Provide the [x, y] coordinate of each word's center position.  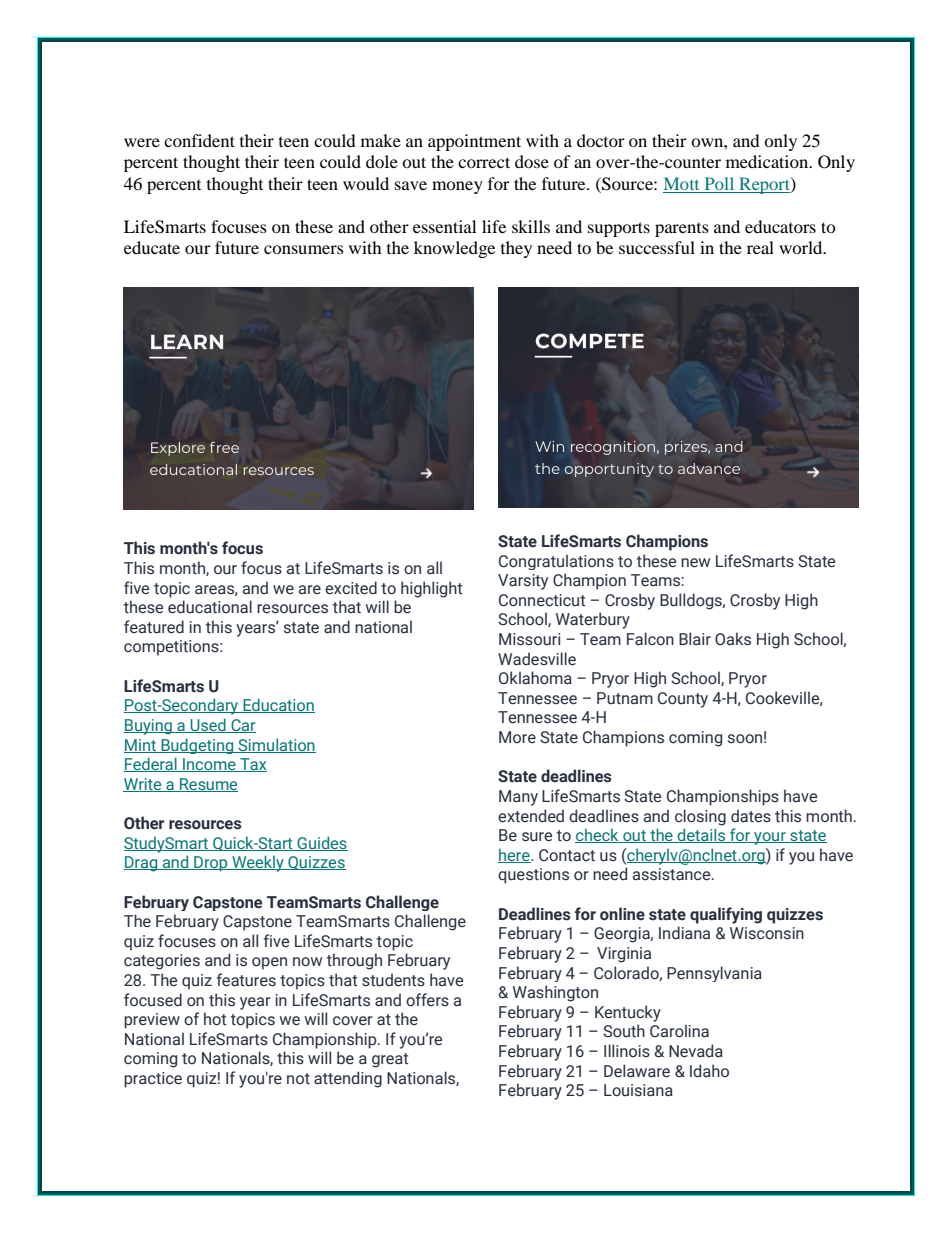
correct [484, 162]
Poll [719, 183]
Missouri [529, 639]
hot [215, 1019]
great [390, 1060]
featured [154, 627]
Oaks [733, 639]
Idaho [709, 1070]
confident [199, 140]
